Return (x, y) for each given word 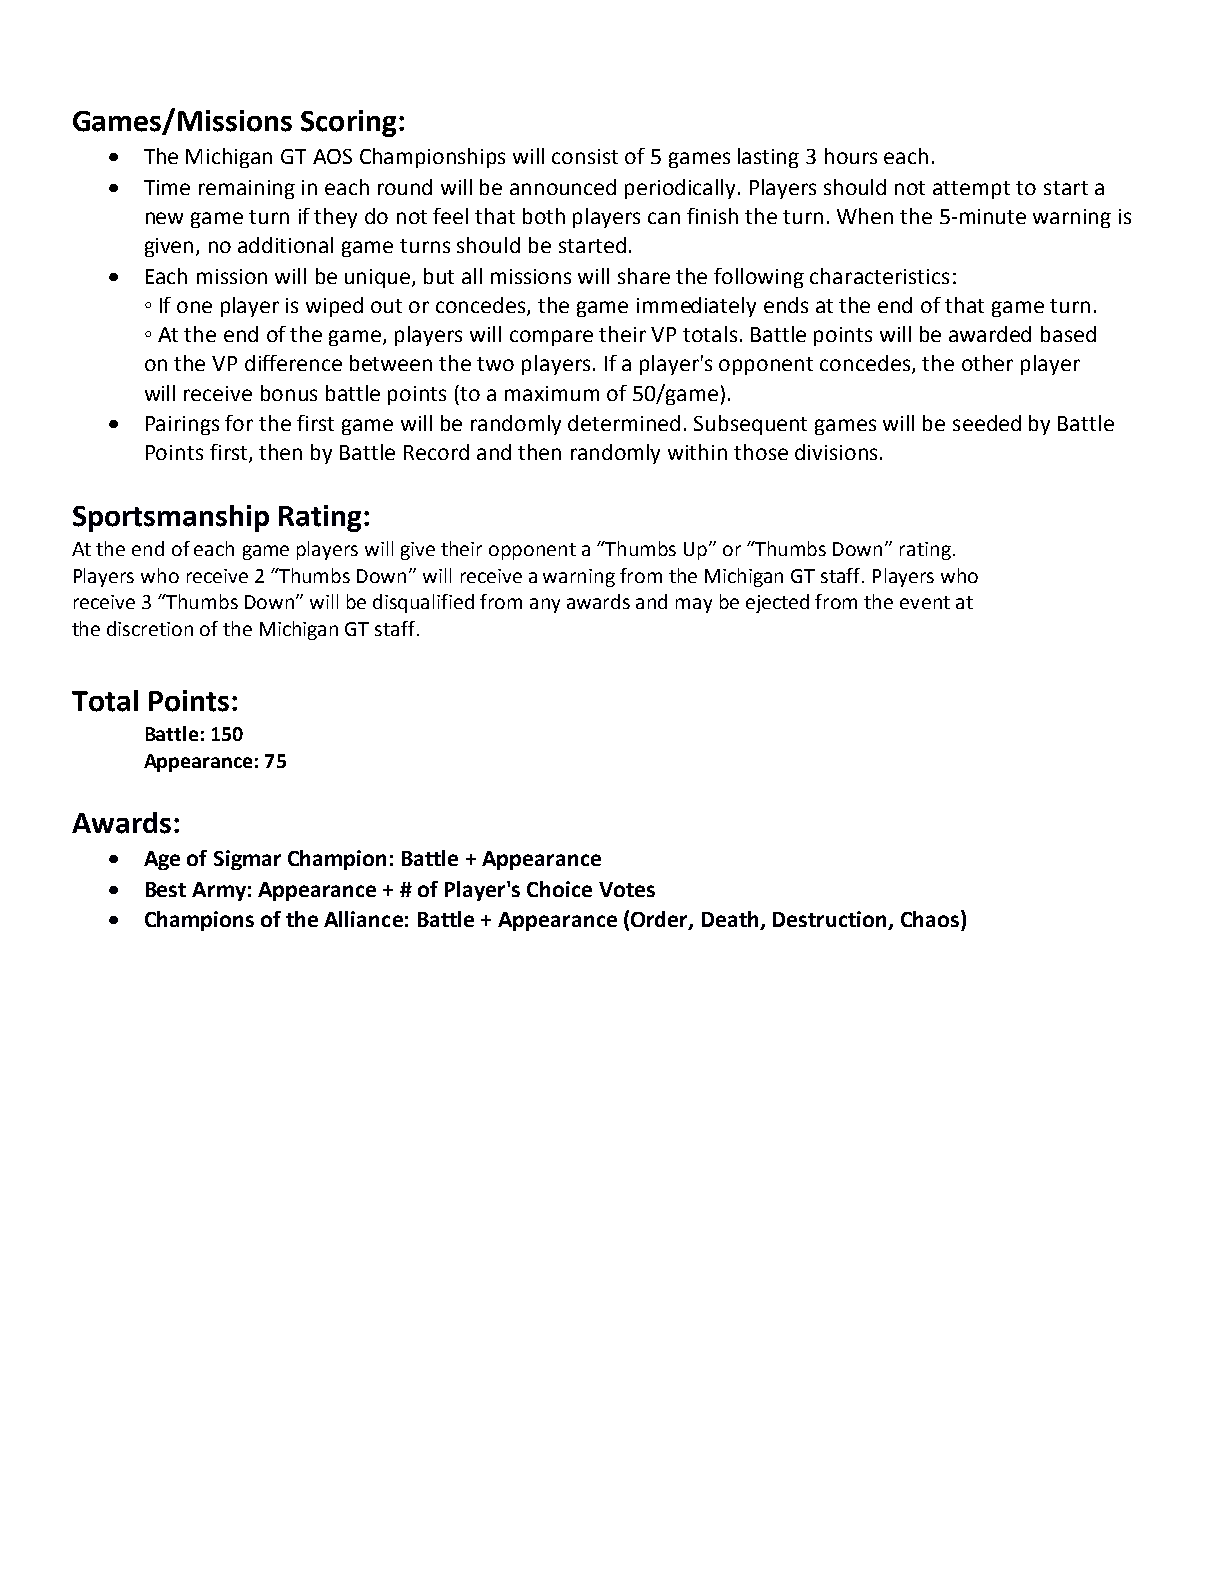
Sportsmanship (171, 518)
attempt (971, 190)
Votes (627, 889)
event (925, 602)
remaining (247, 189)
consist (585, 156)
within (697, 452)
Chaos (931, 918)
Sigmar (247, 860)
